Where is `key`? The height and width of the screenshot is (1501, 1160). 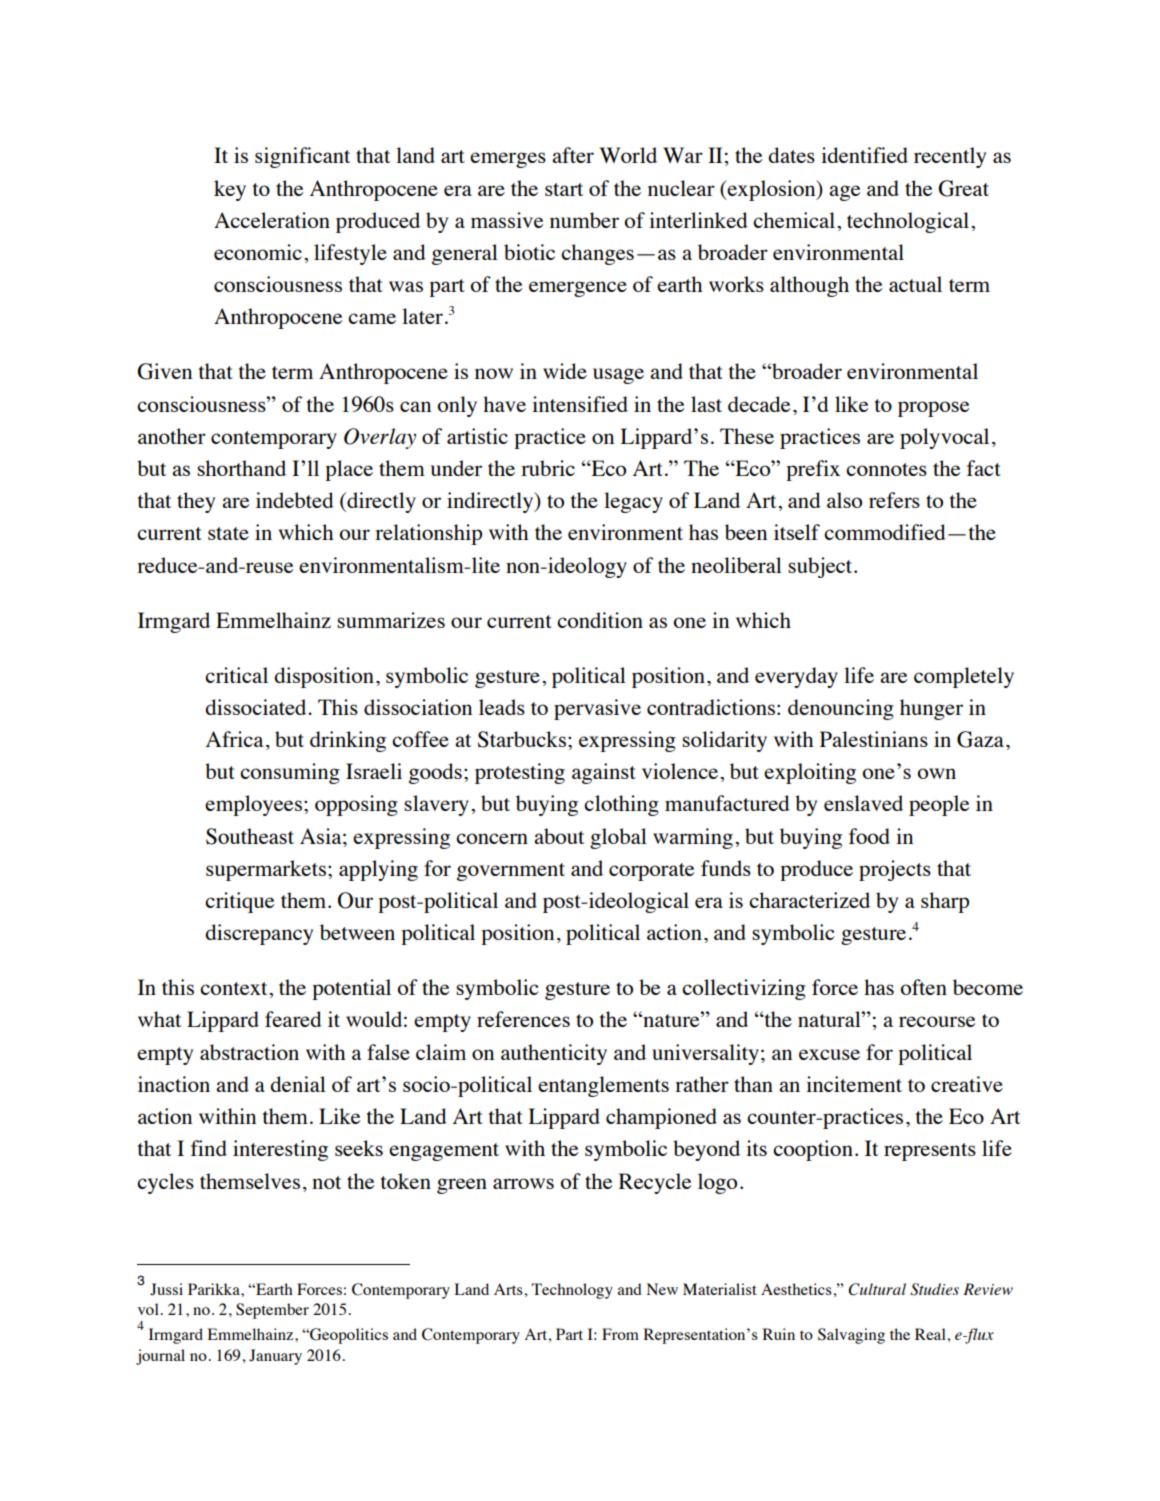
key is located at coordinates (230, 190).
